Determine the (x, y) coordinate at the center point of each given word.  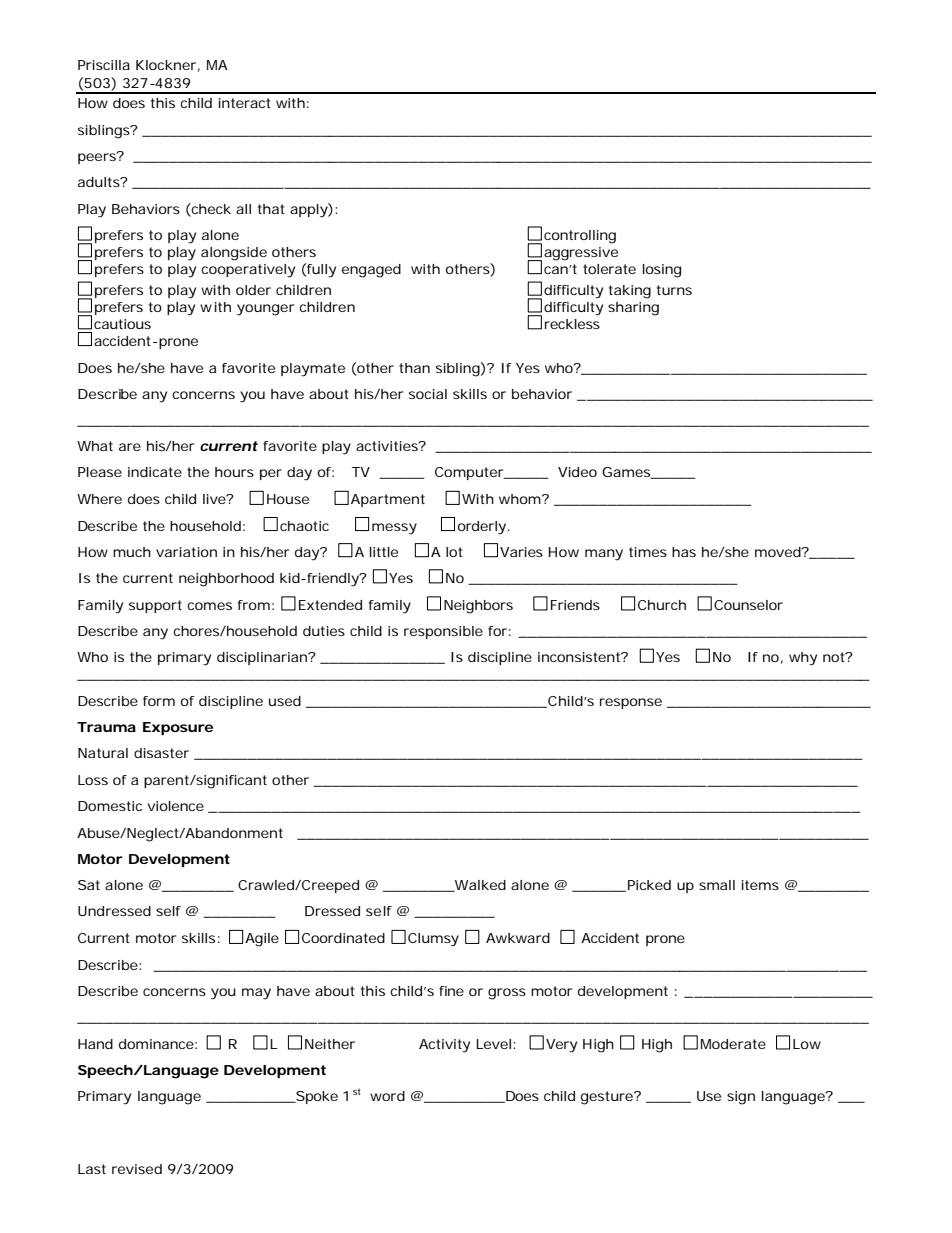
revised (137, 1169)
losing (662, 271)
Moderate (733, 1044)
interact (245, 103)
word (387, 1096)
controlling (580, 237)
